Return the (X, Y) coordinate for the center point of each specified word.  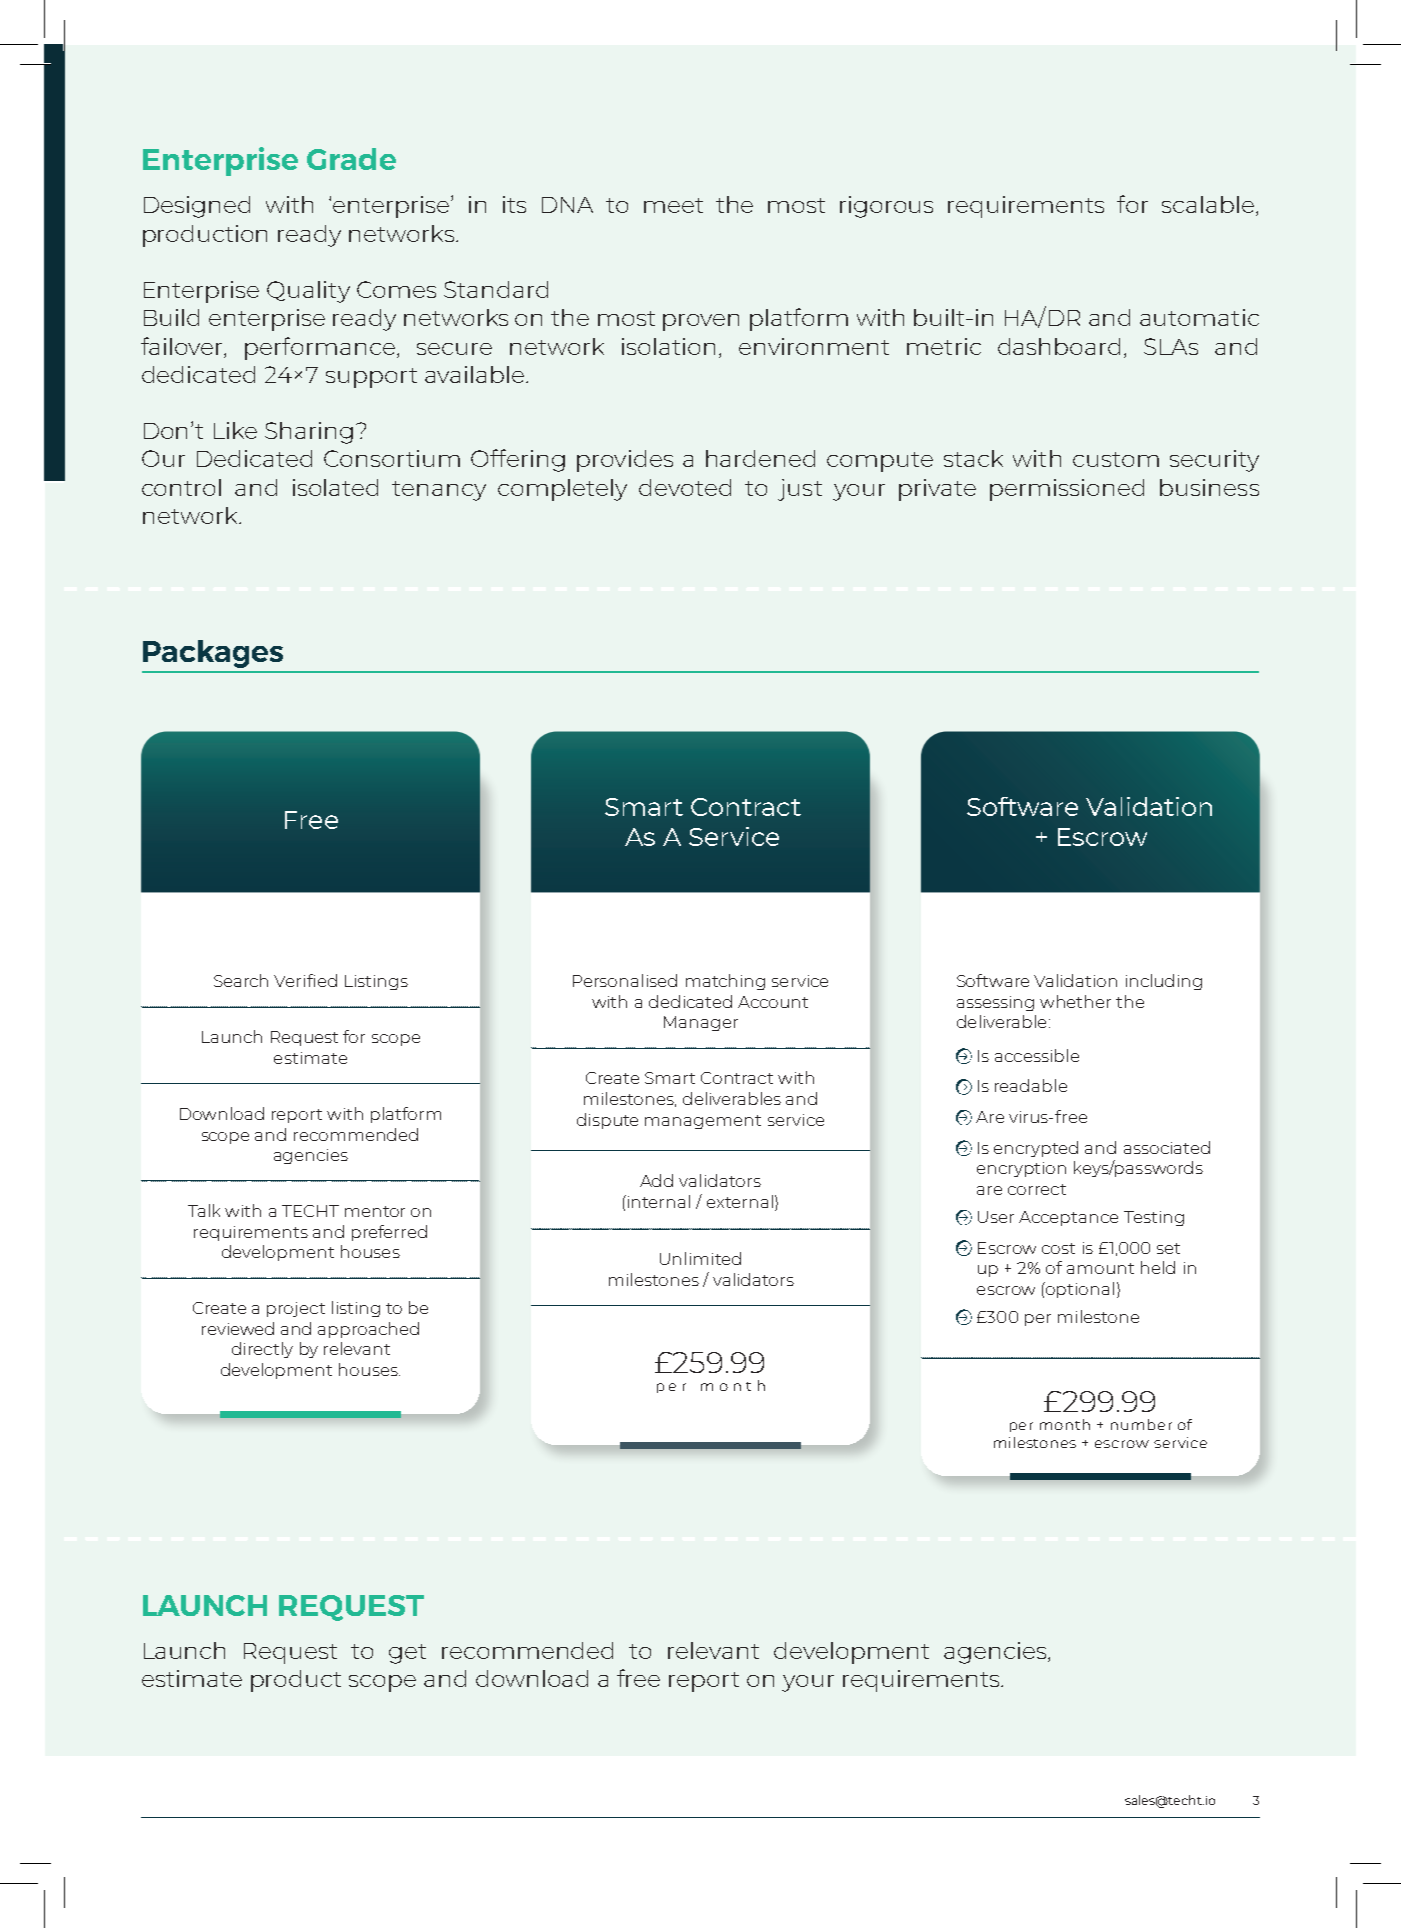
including (1164, 982)
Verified (305, 980)
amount (1100, 1268)
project (296, 1309)
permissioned (1067, 490)
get (407, 1654)
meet (673, 205)
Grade (351, 159)
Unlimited (700, 1258)
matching (725, 982)
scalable (1208, 204)
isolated (335, 487)
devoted (685, 487)
